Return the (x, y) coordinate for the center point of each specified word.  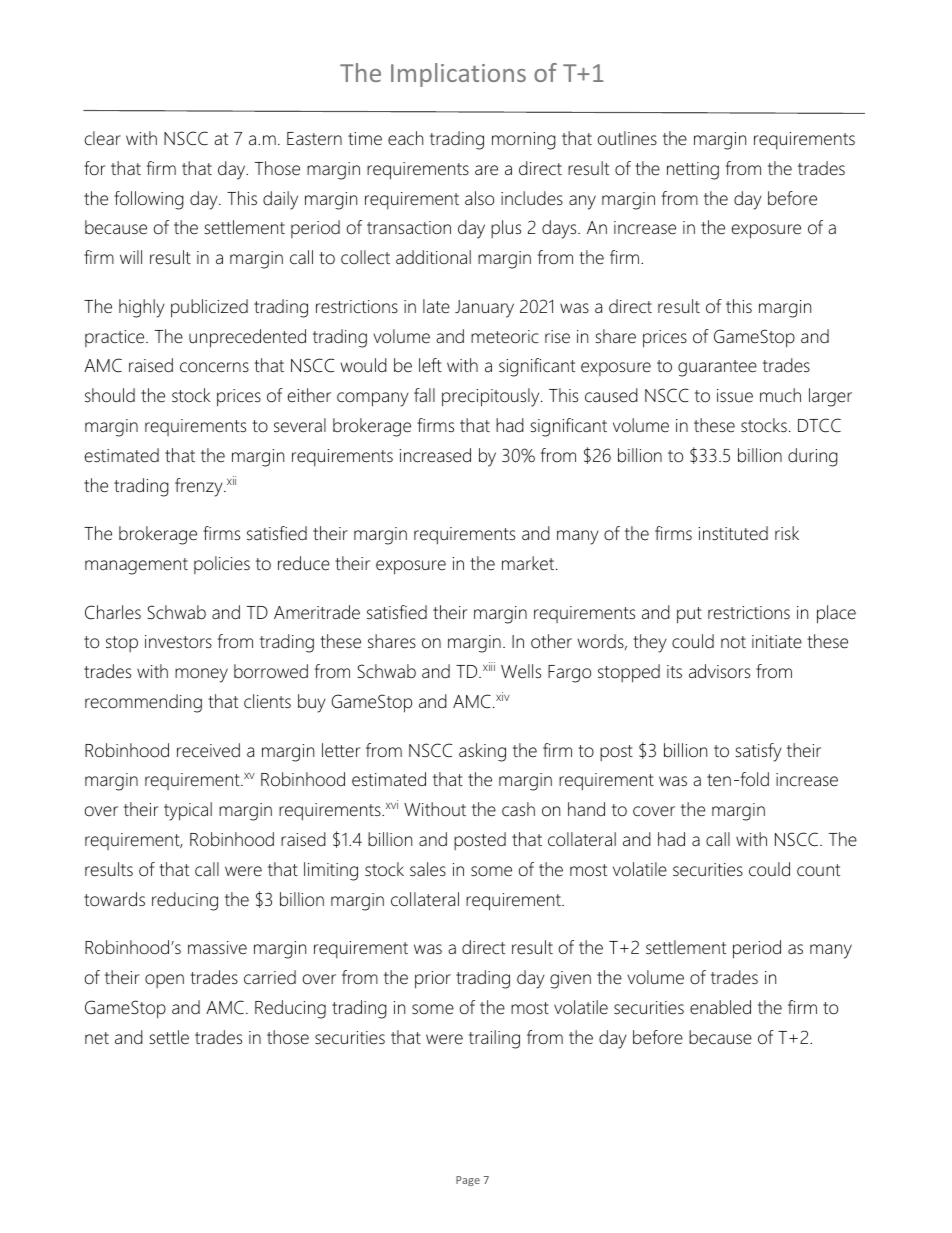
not (733, 642)
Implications (458, 75)
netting (693, 171)
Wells (521, 671)
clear (103, 138)
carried (270, 977)
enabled (720, 1007)
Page (468, 1181)
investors (178, 642)
